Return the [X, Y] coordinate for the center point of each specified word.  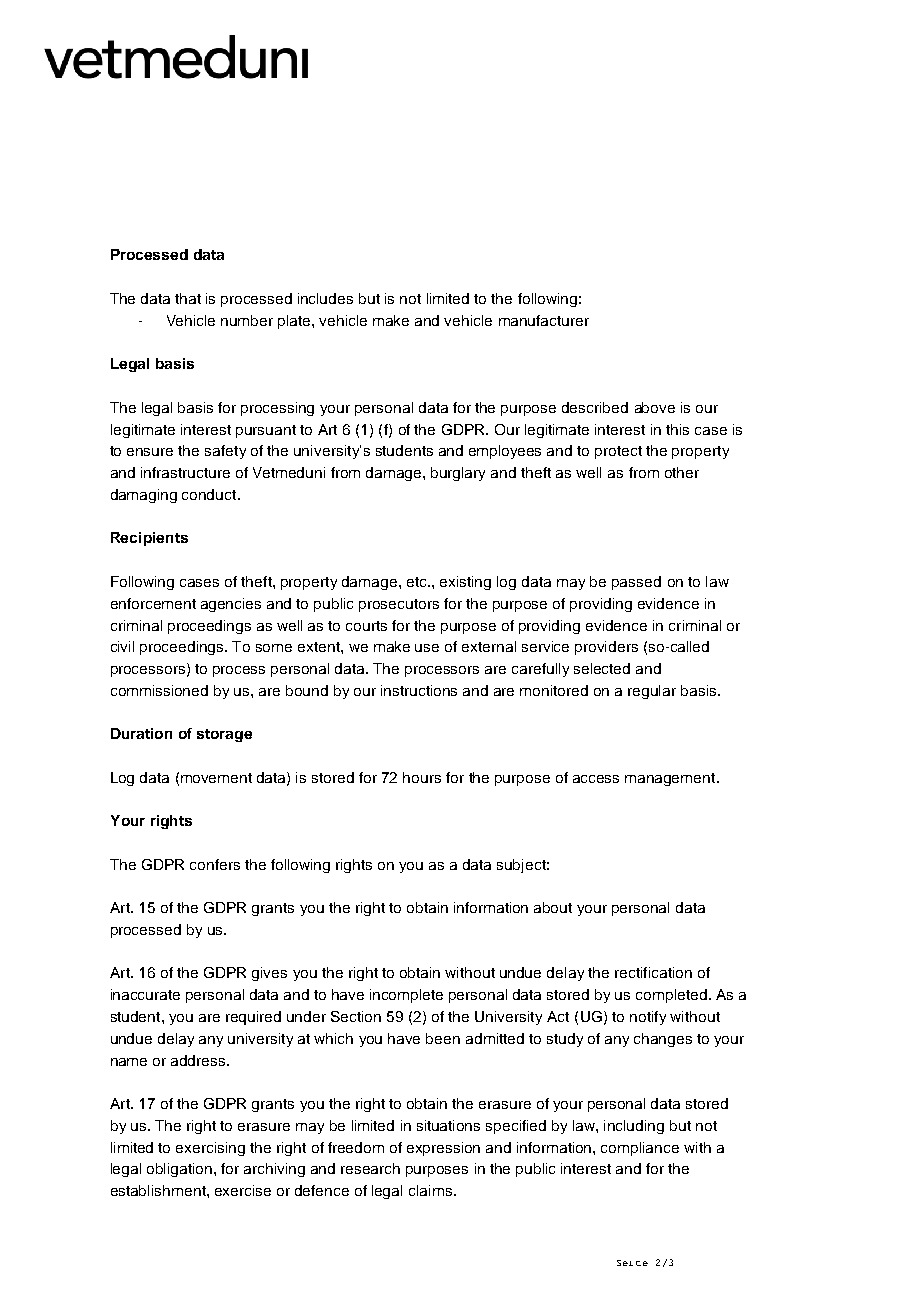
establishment [159, 1190]
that [188, 298]
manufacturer [544, 320]
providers [606, 648]
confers [215, 864]
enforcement [153, 603]
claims [430, 1190]
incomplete [406, 996]
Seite [632, 1263]
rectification [653, 972]
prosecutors [399, 605]
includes [325, 298]
